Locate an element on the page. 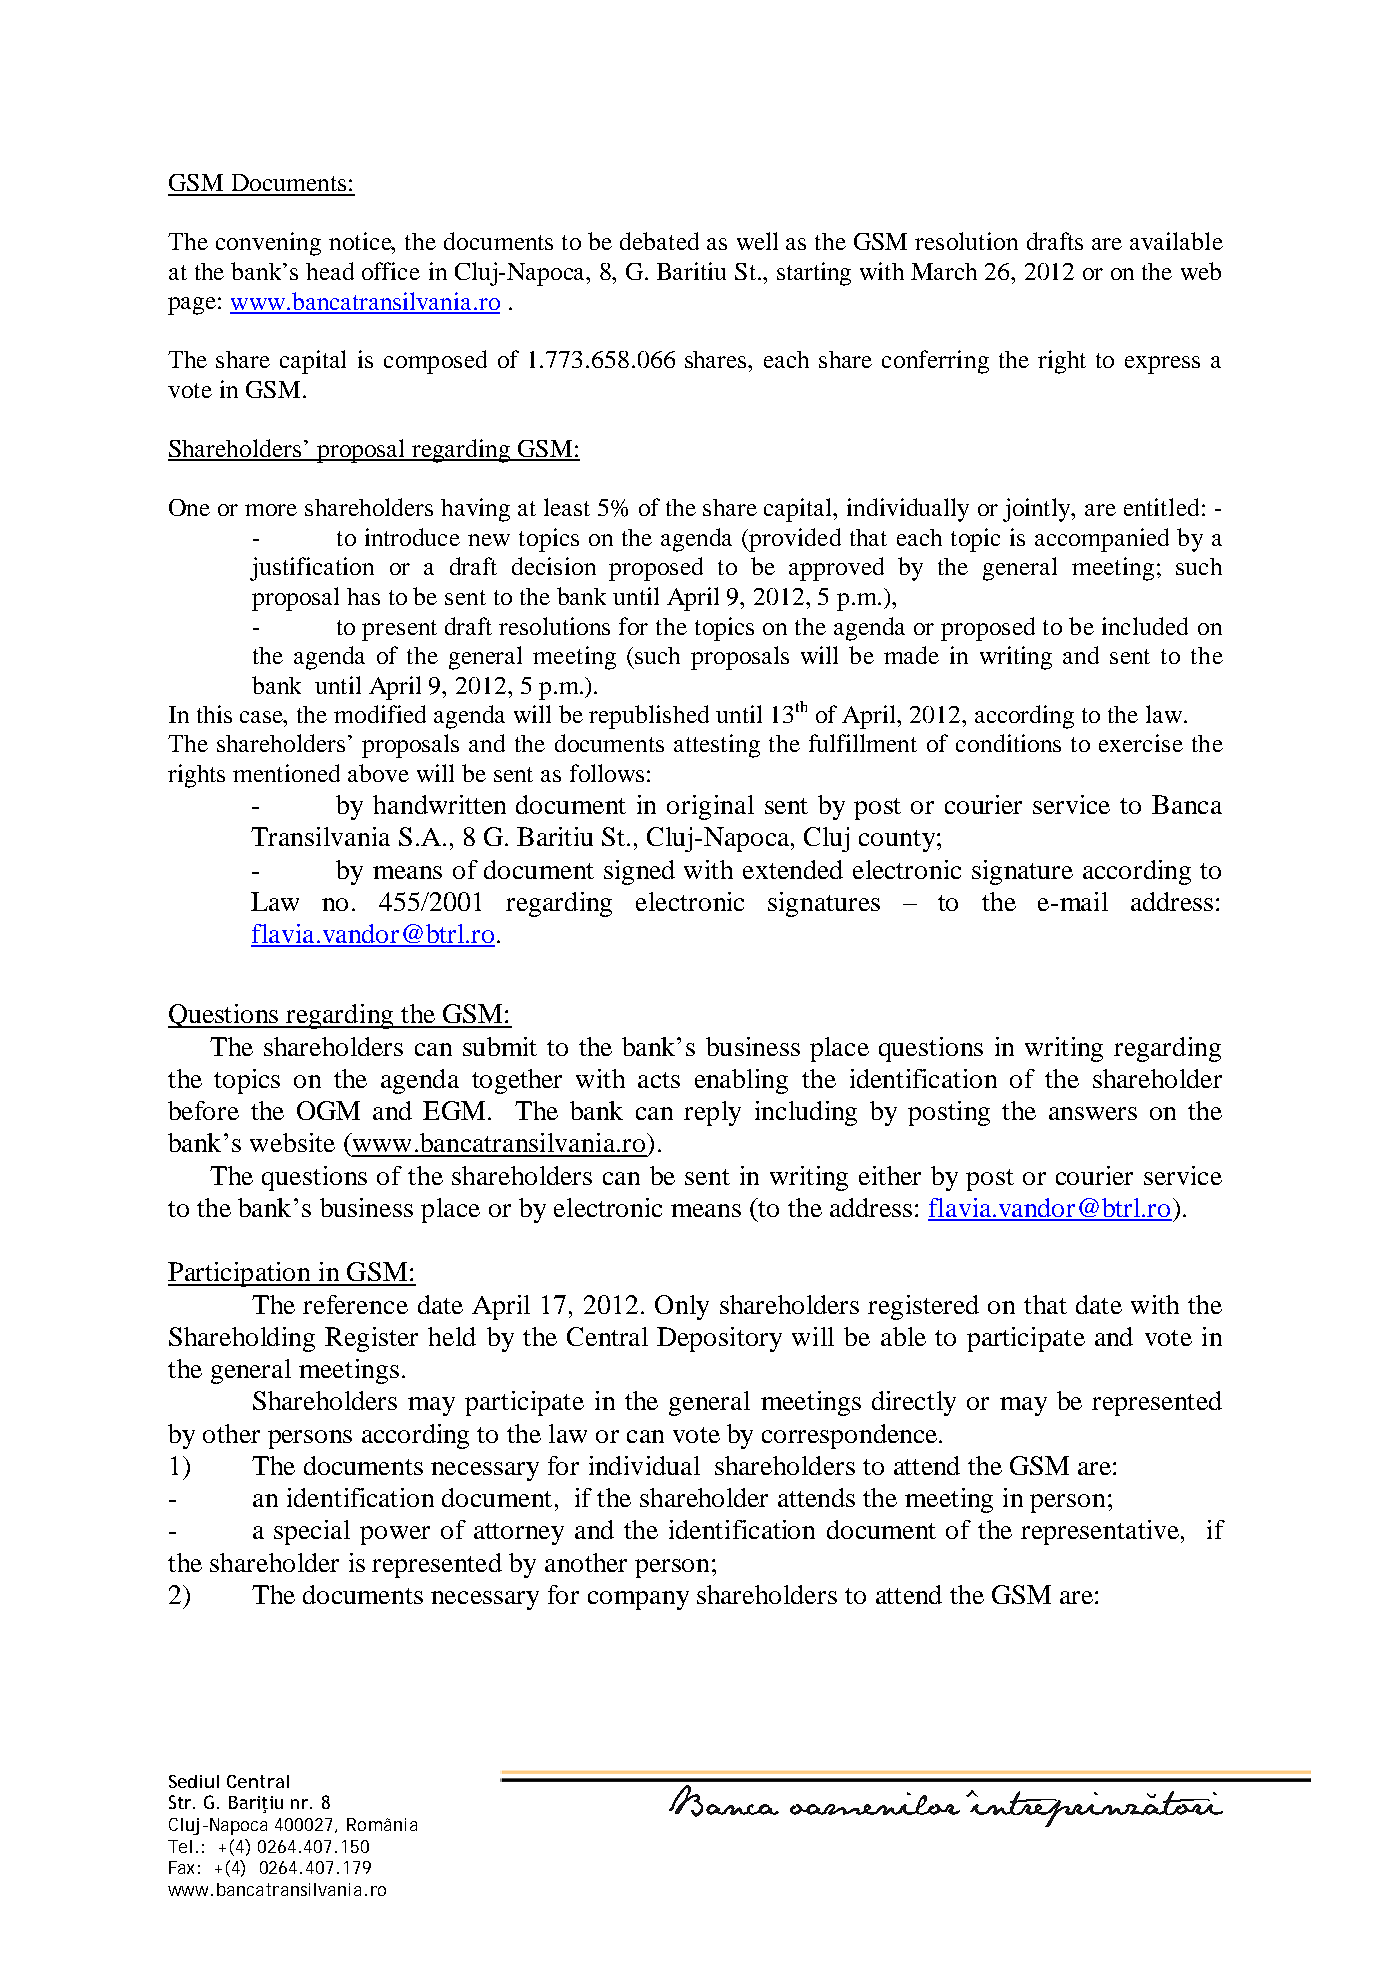 The height and width of the document is (1967, 1391). reference is located at coordinates (355, 1304).
